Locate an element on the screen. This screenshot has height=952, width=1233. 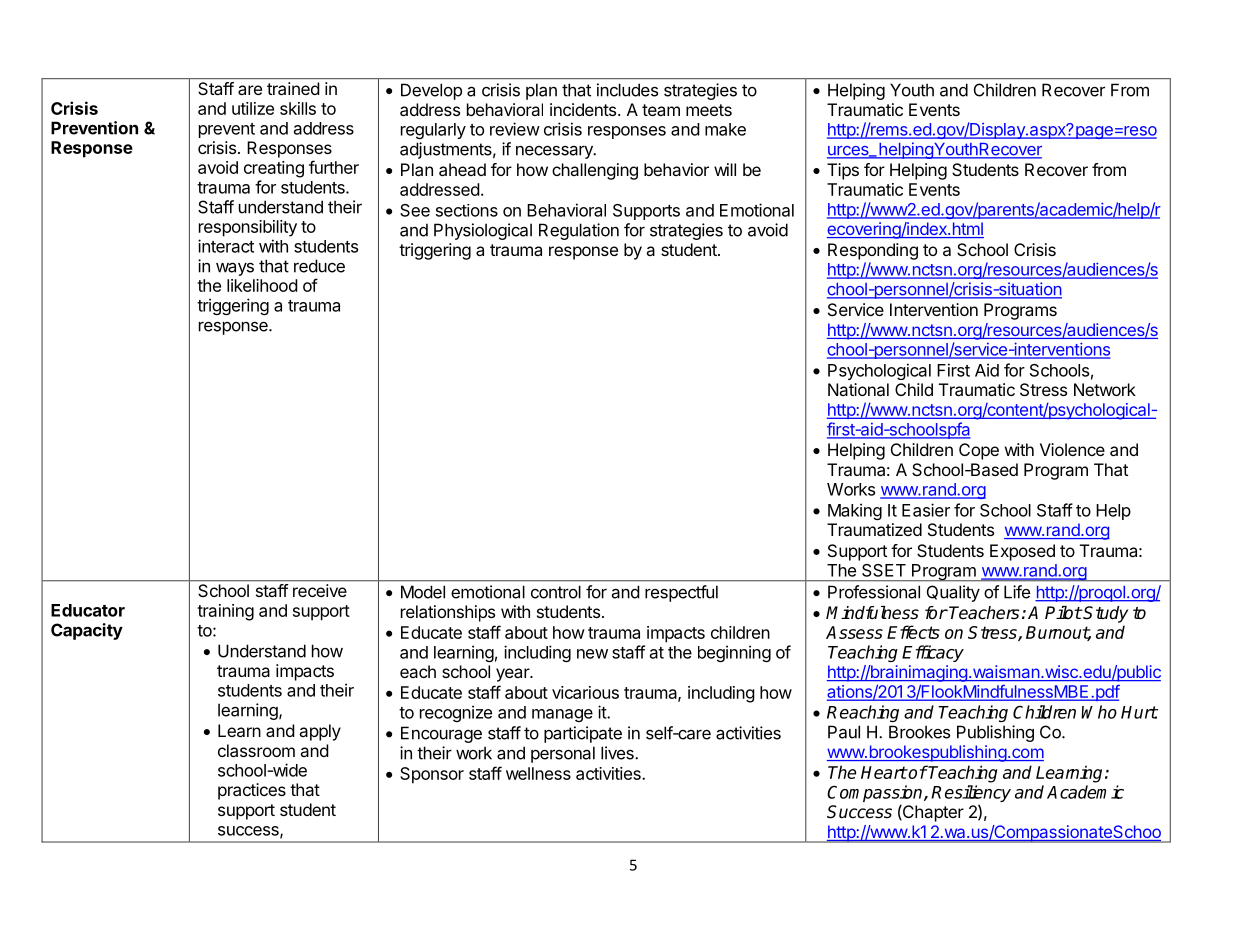
receive is located at coordinates (320, 590).
